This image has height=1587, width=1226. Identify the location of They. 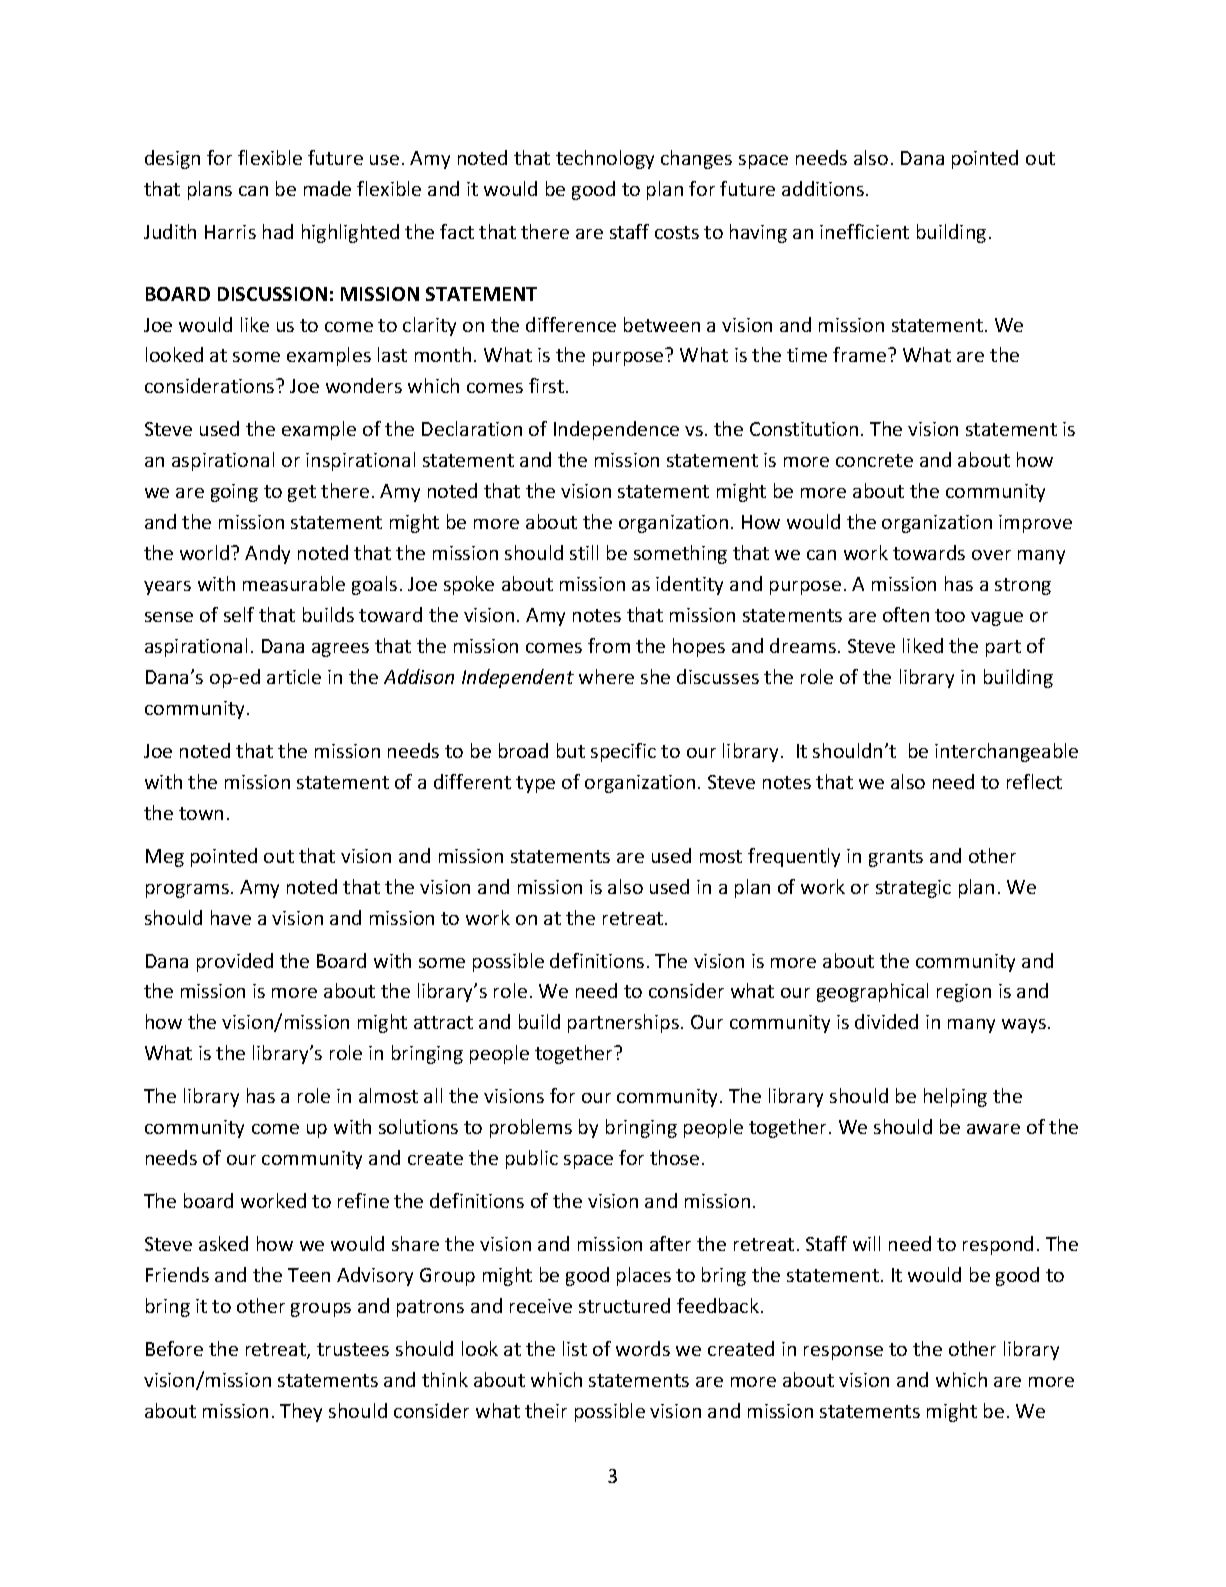
(301, 1412).
